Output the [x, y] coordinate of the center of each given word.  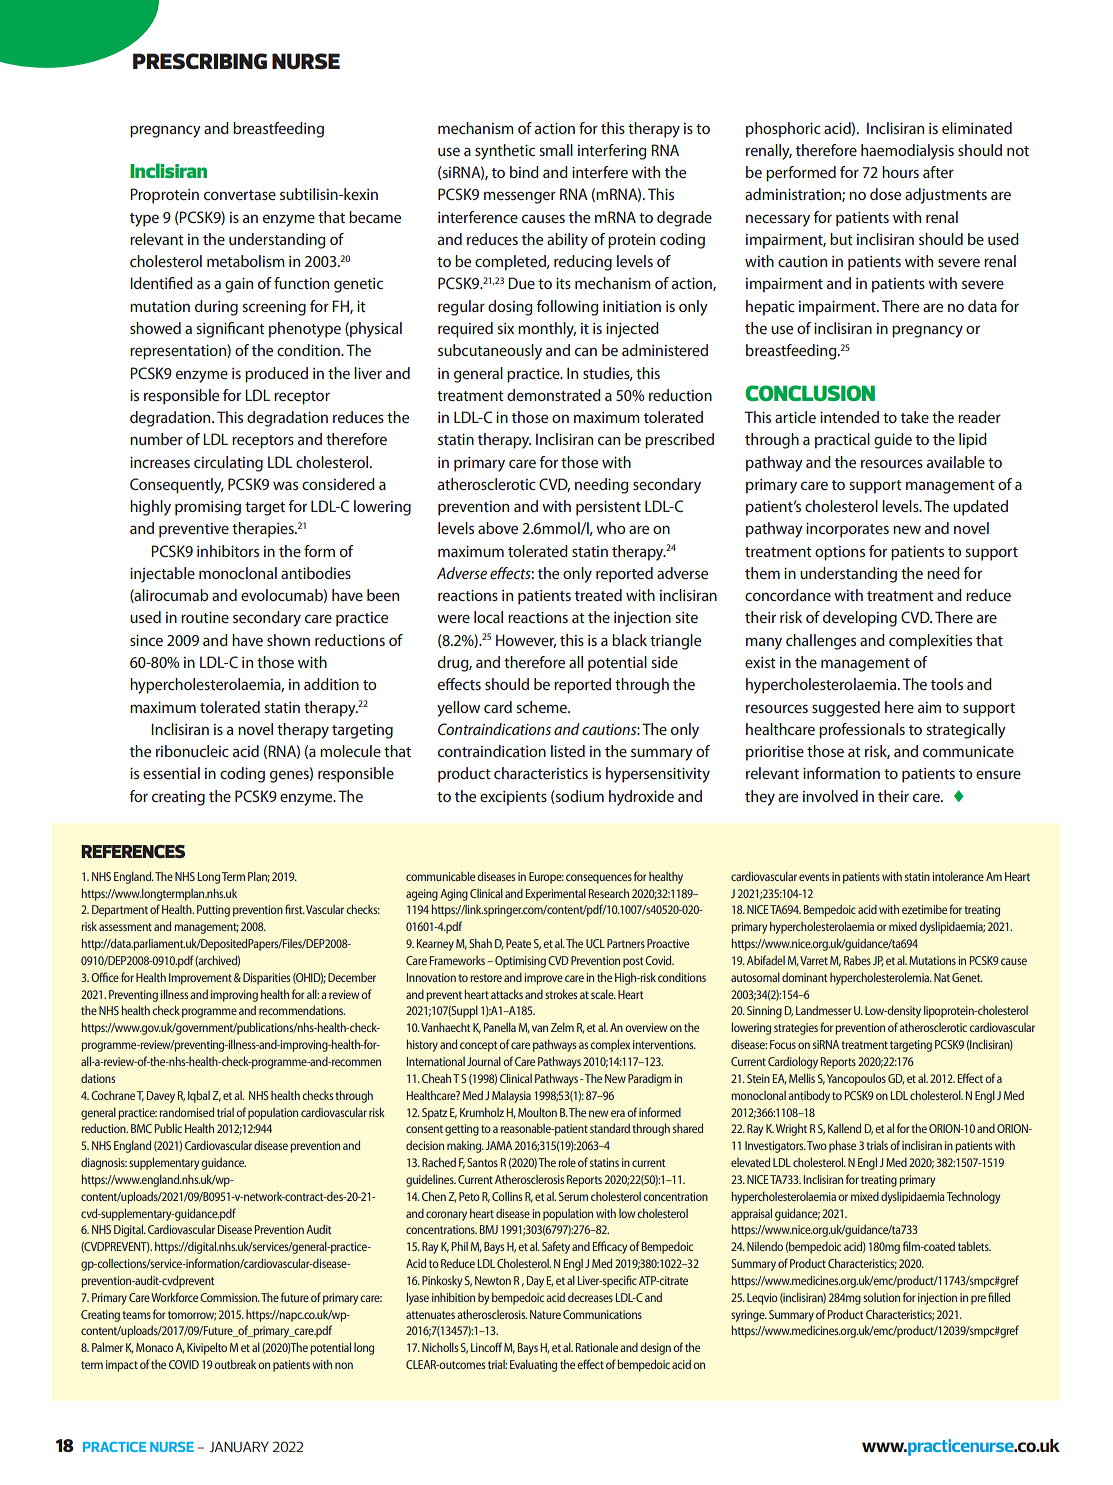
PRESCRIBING [200, 61]
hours [900, 172]
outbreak [235, 1364]
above [498, 528]
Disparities [266, 979]
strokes [561, 994]
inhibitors [228, 551]
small [556, 150]
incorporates [847, 530]
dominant [804, 977]
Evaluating [533, 1365]
